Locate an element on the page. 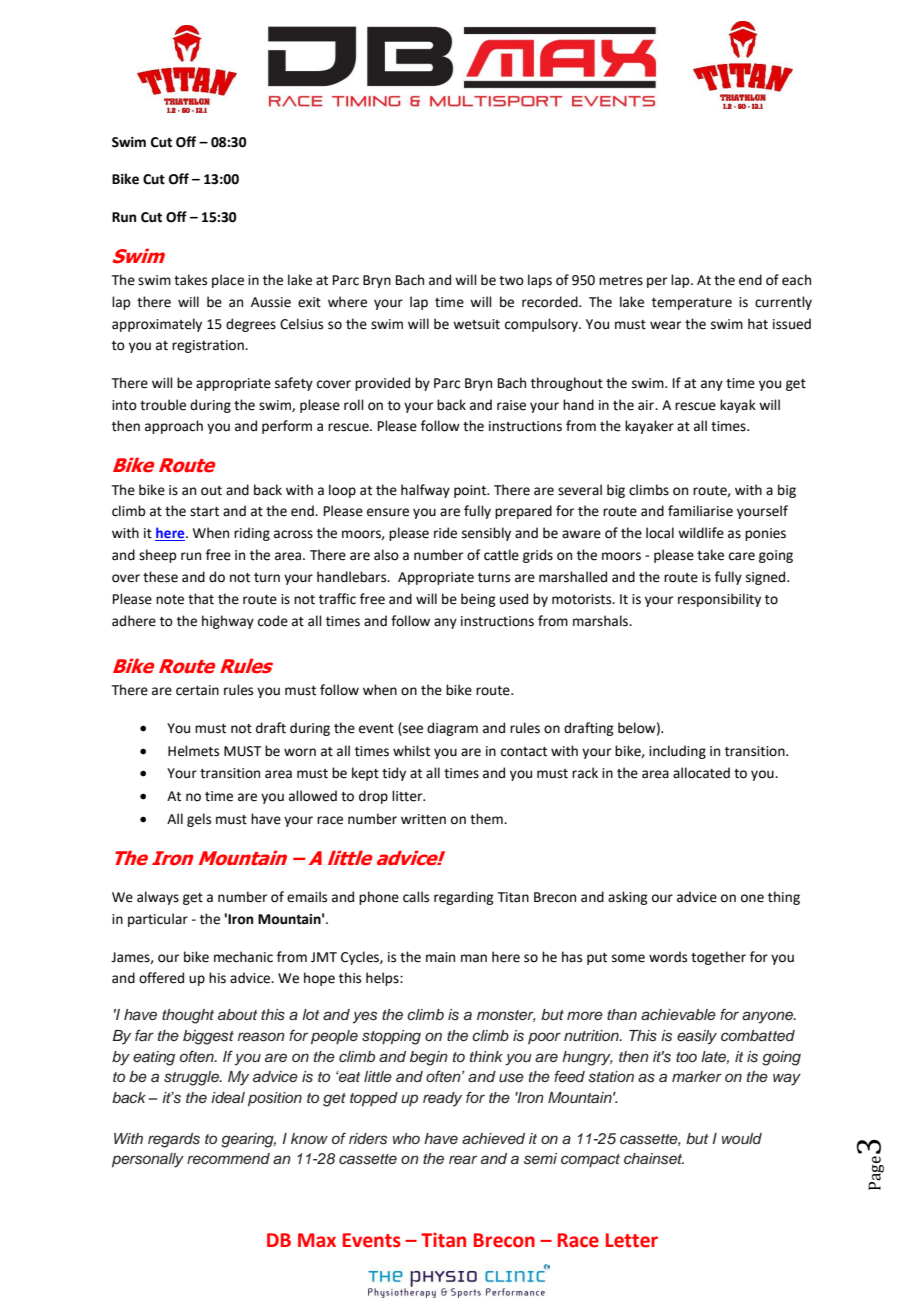  wetsuit is located at coordinates (476, 324).
